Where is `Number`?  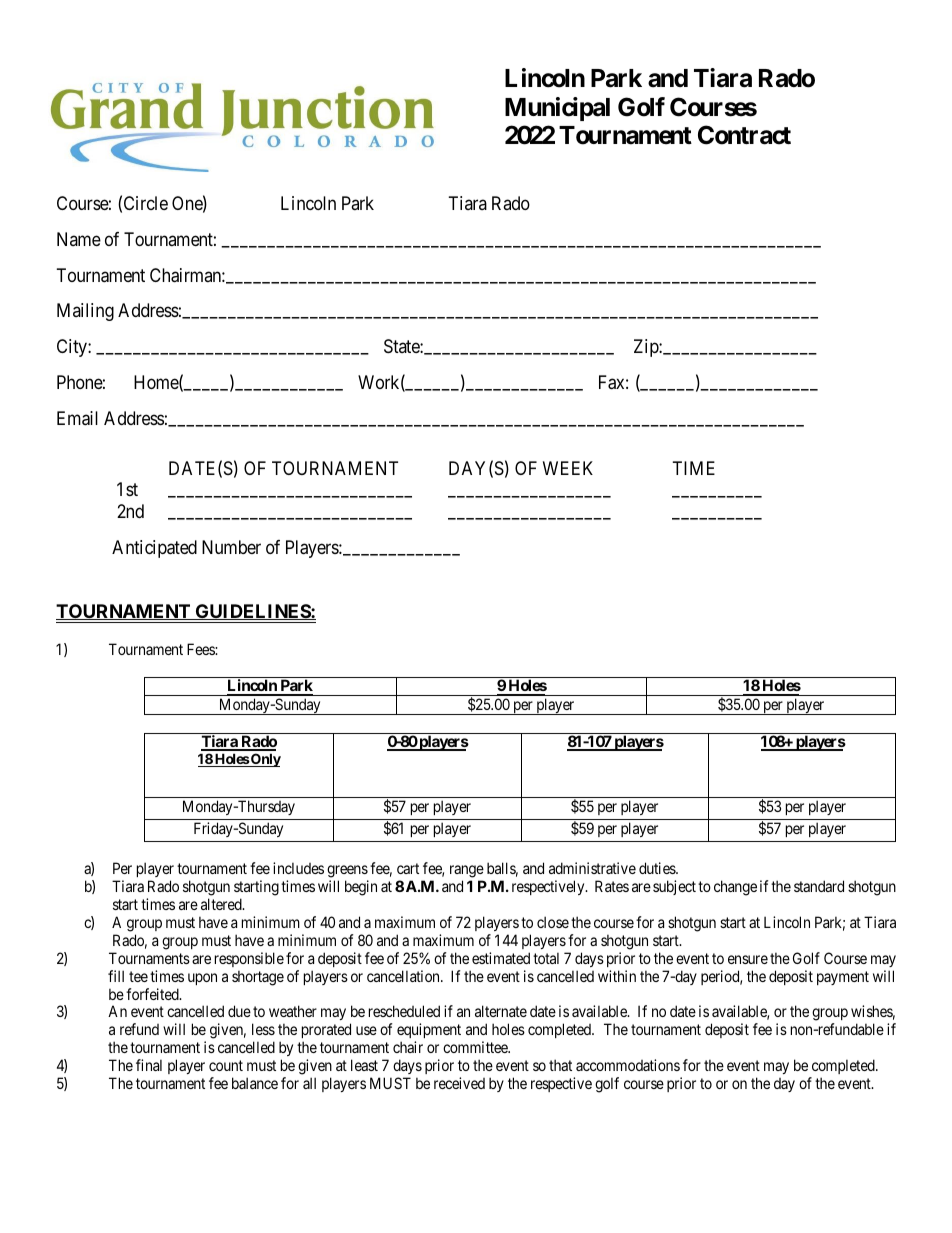 Number is located at coordinates (231, 547).
